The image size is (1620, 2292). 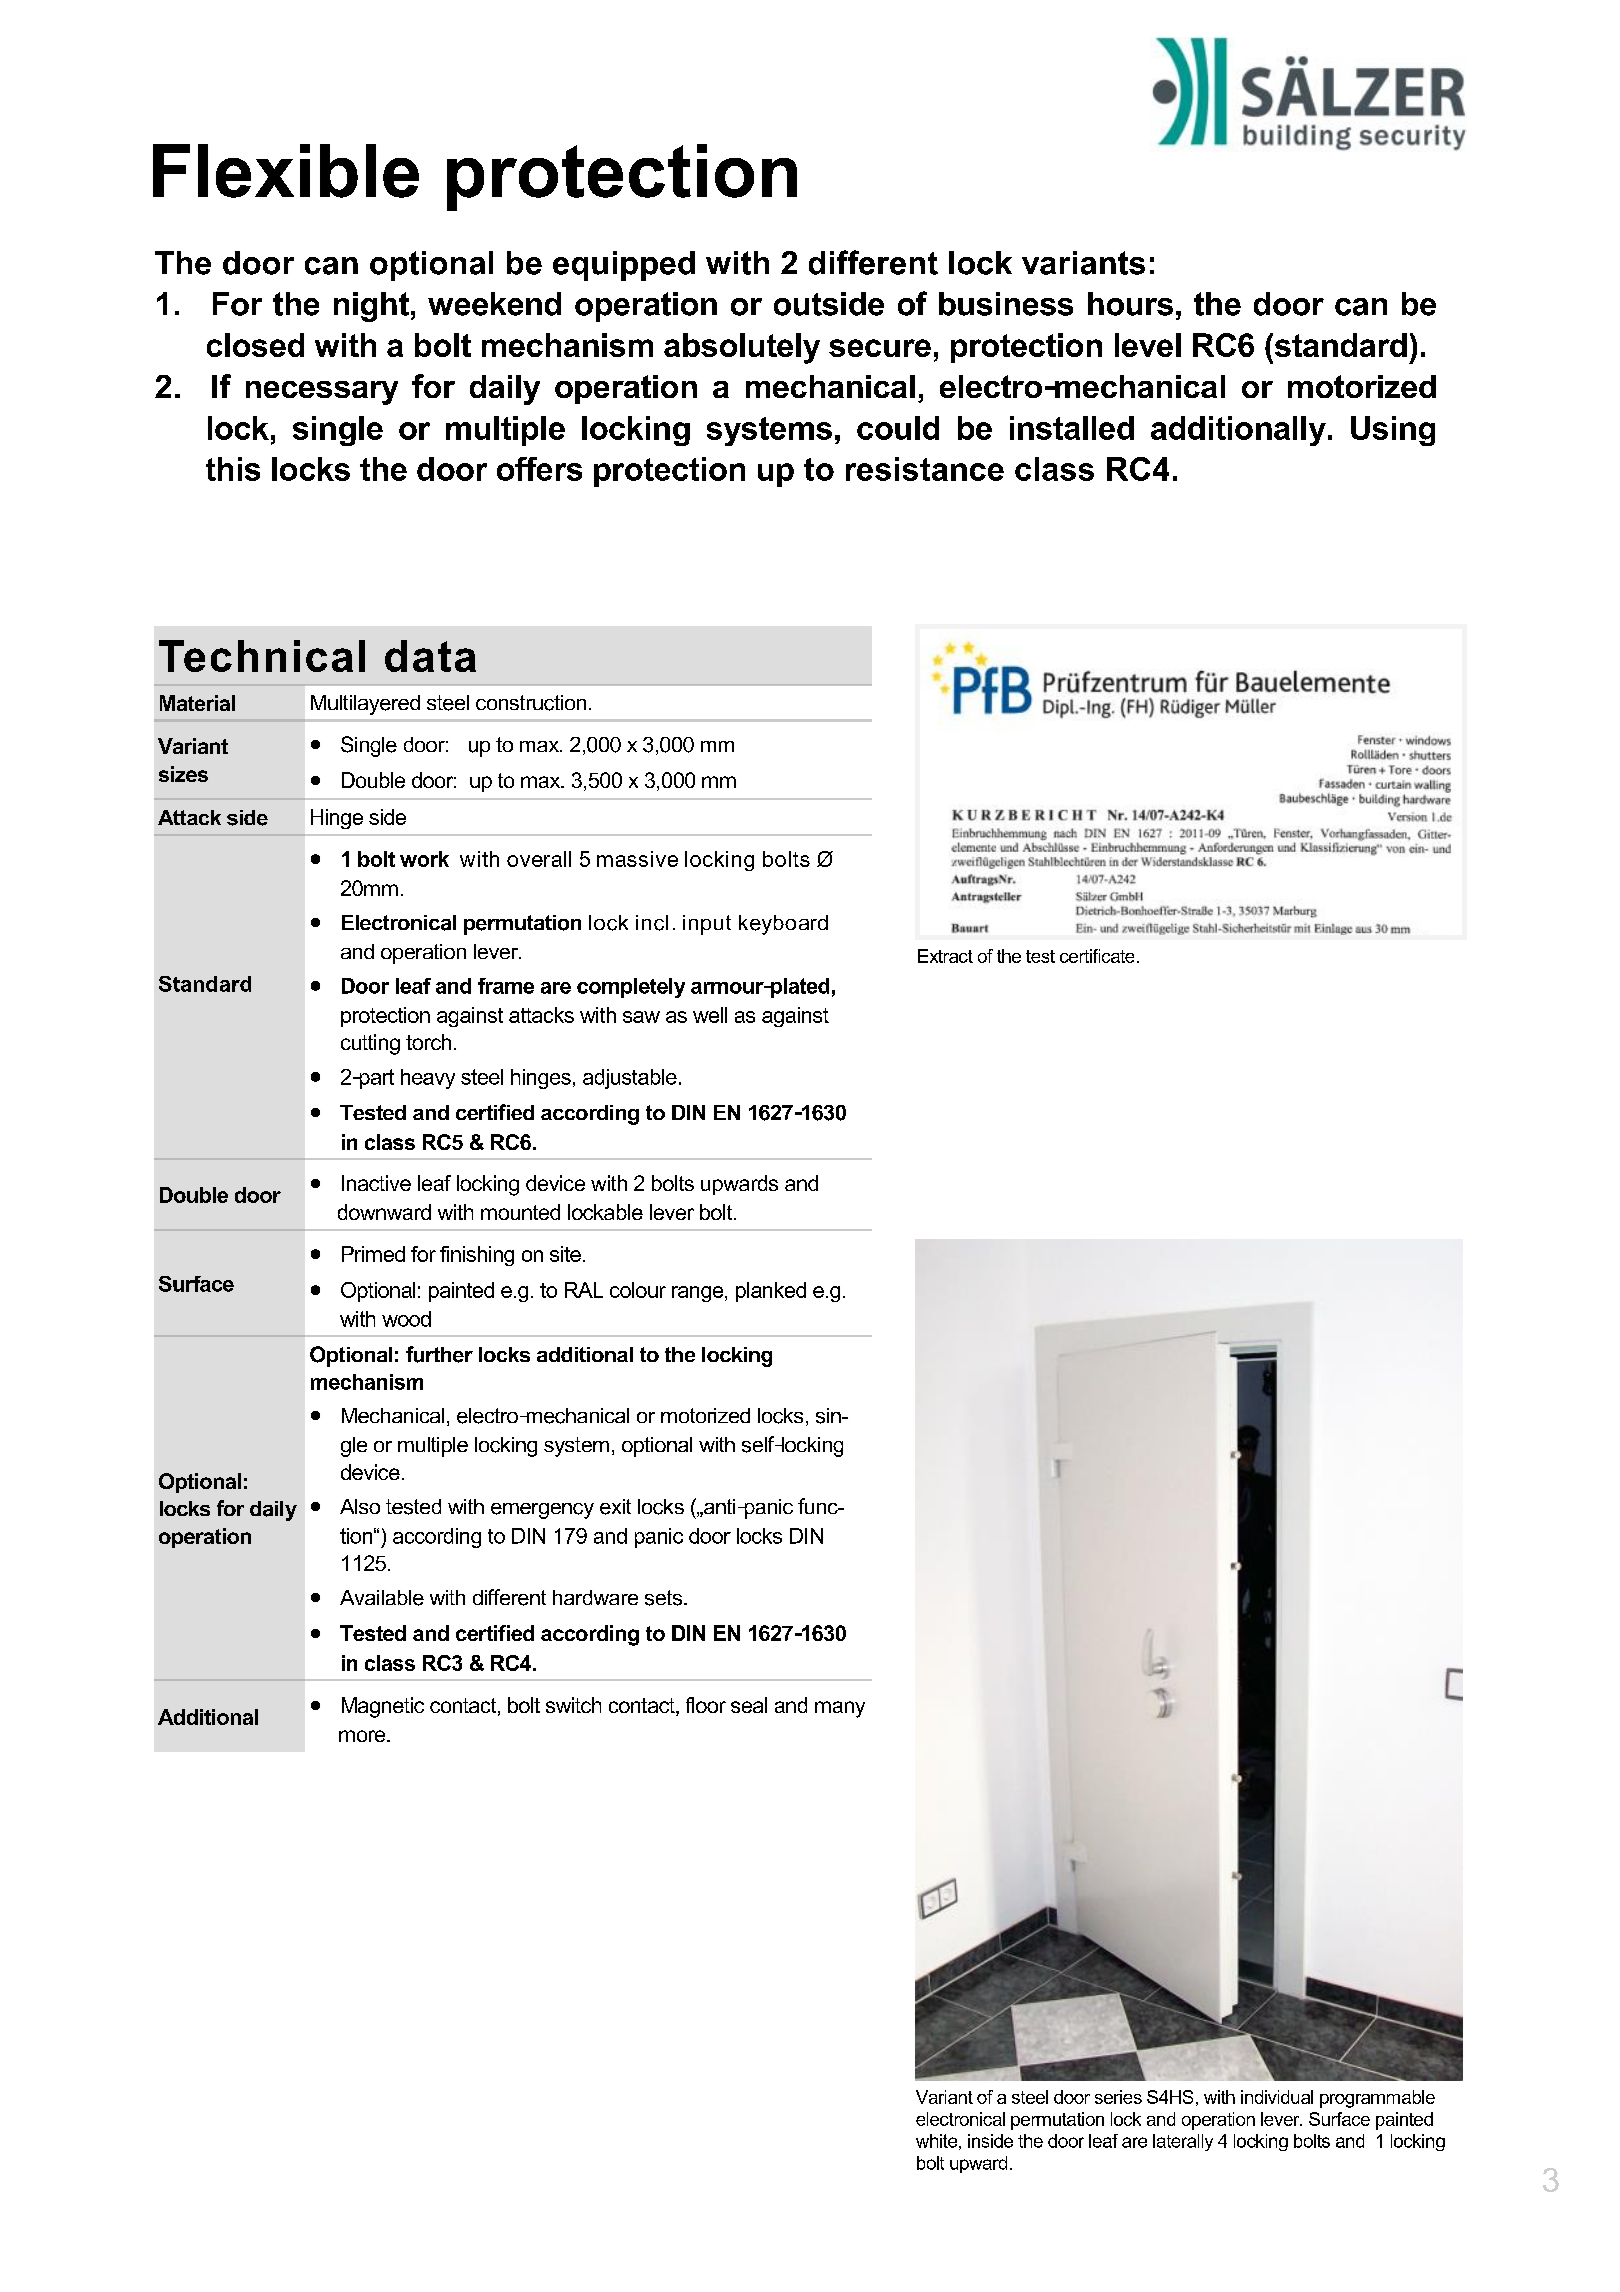 I want to click on certificate, so click(x=1097, y=956).
